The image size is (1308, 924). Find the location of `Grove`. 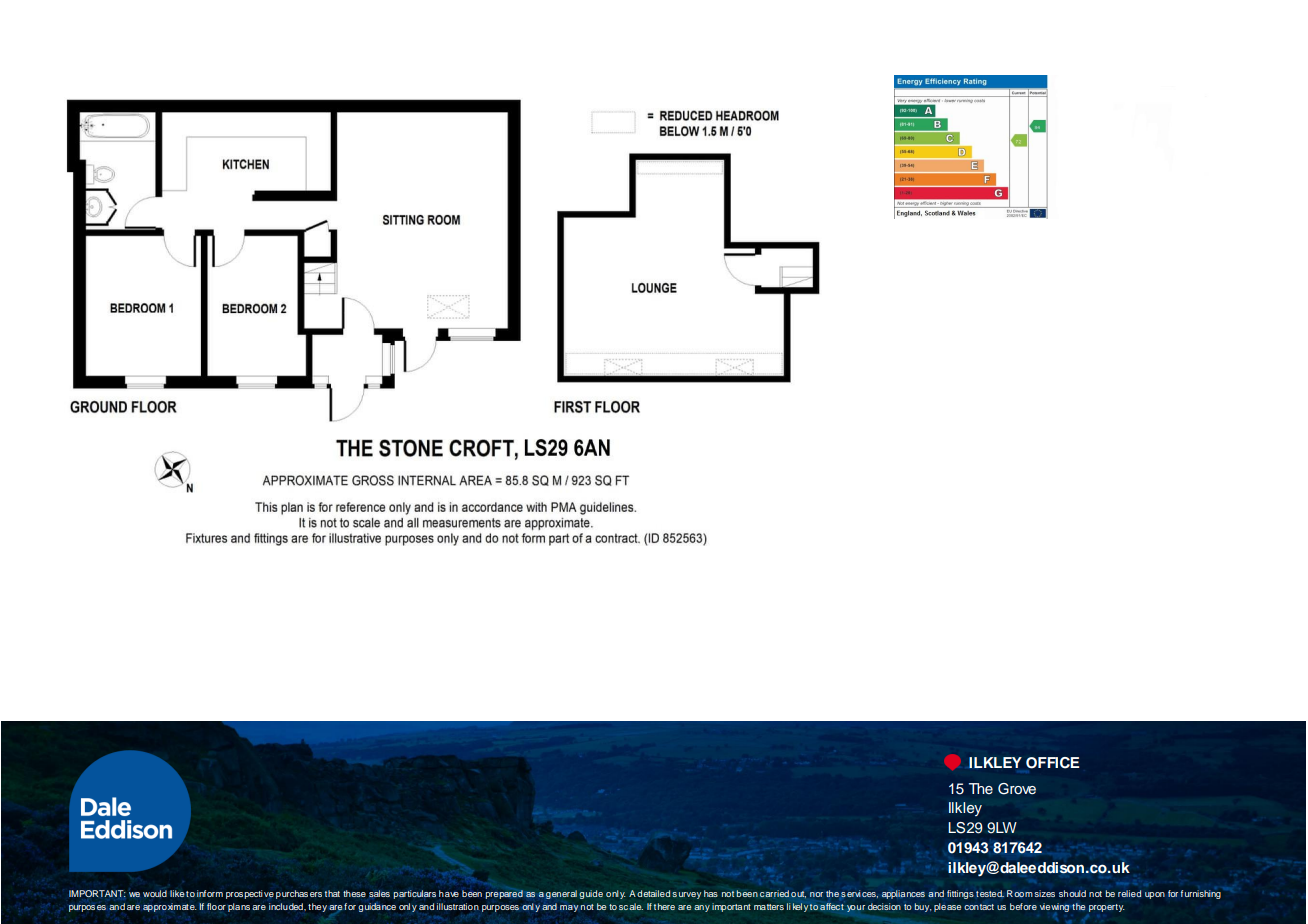

Grove is located at coordinates (1017, 789).
